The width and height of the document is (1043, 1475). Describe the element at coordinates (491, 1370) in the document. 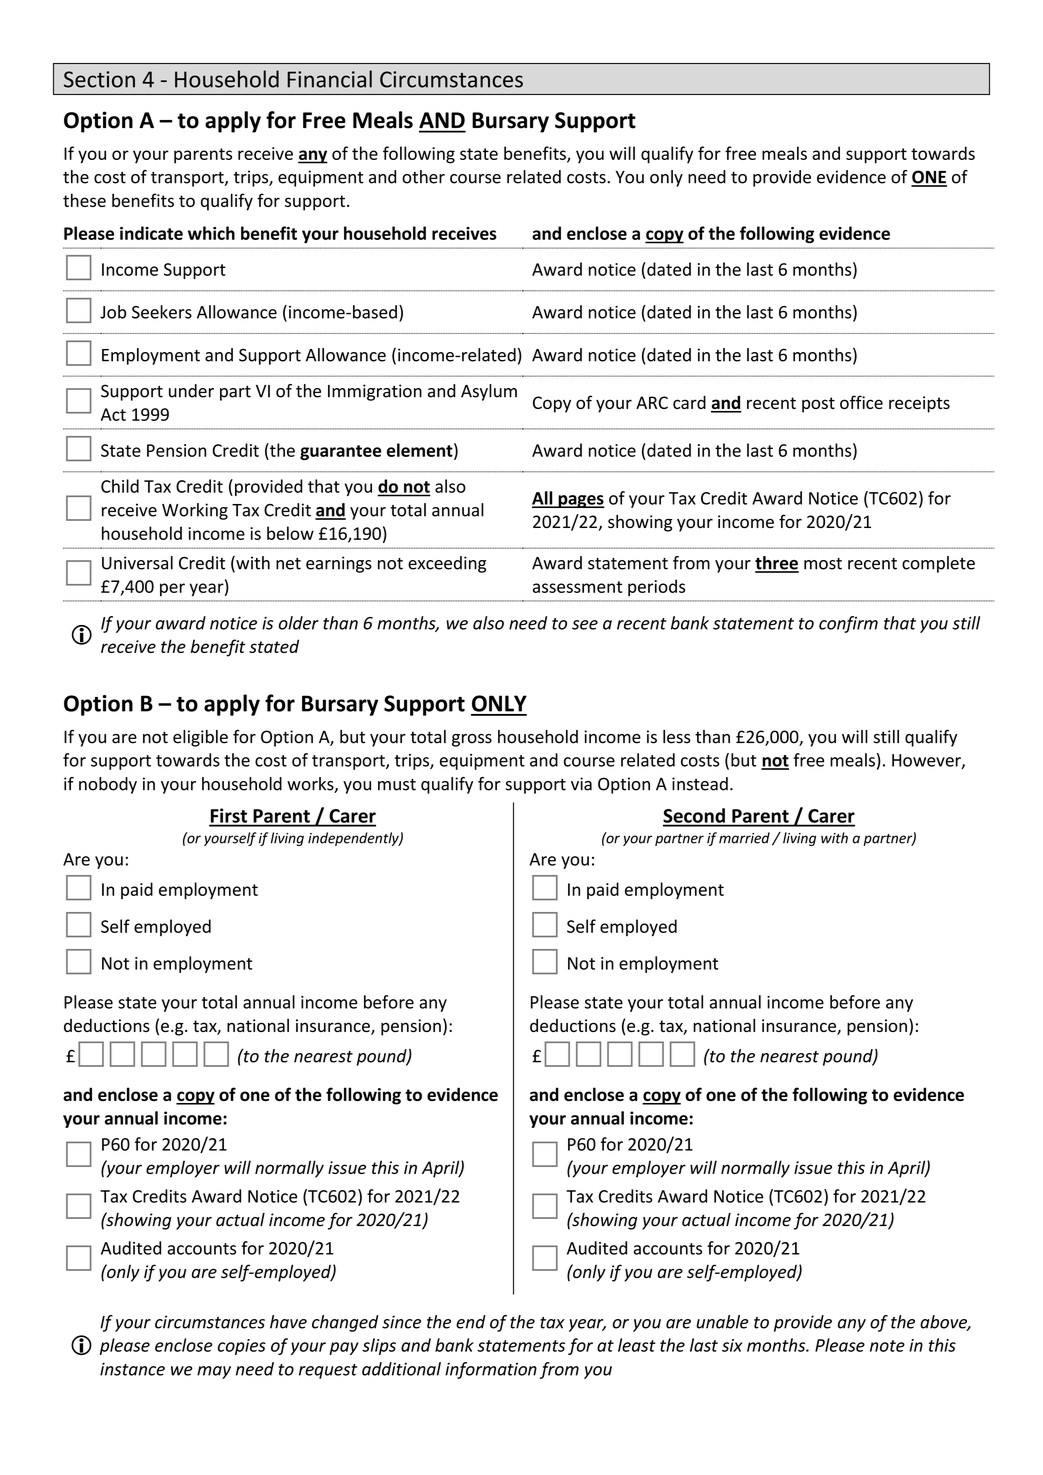

I see `information` at that location.
